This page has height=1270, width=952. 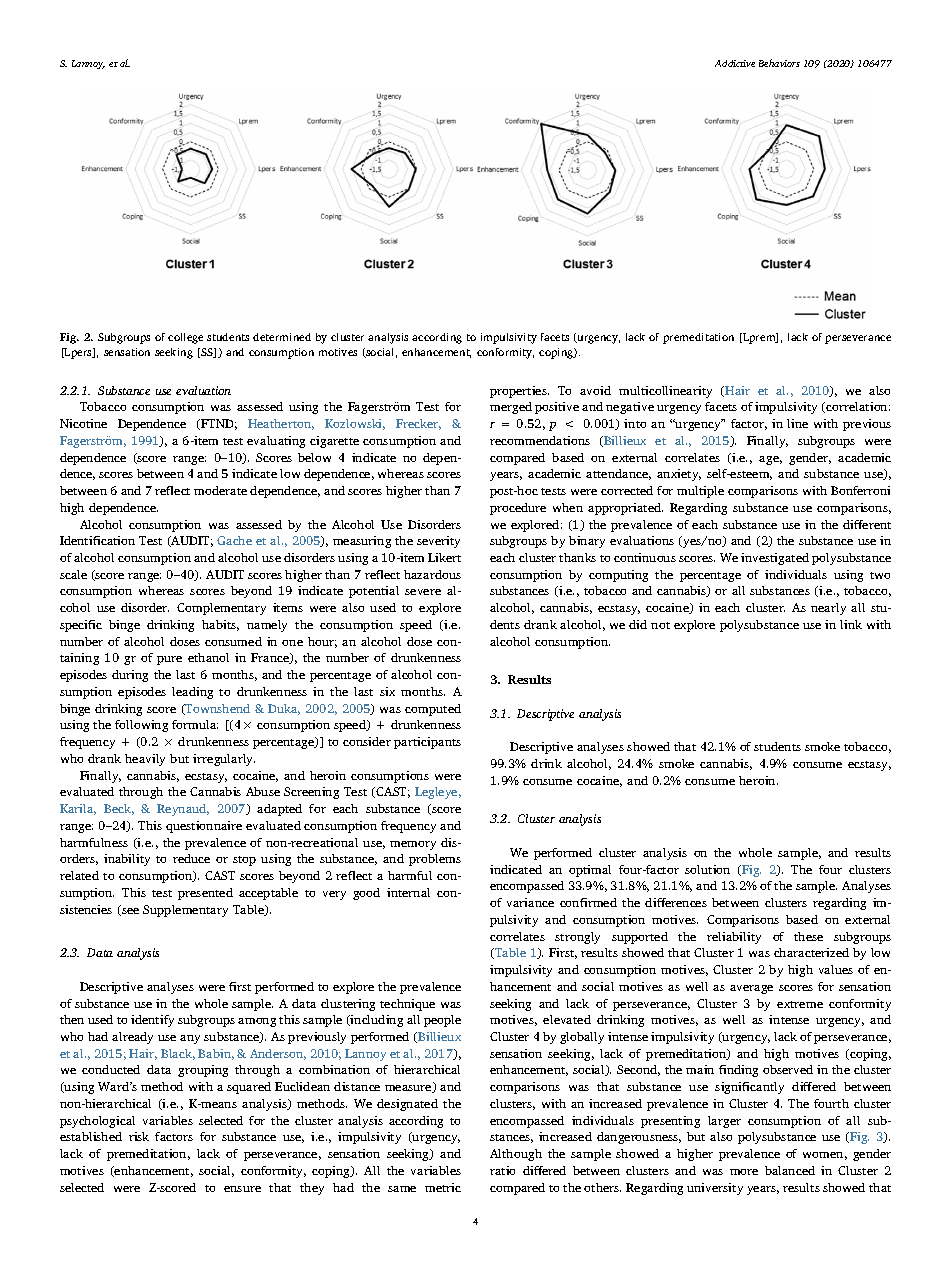 I want to click on solution, so click(x=707, y=869).
